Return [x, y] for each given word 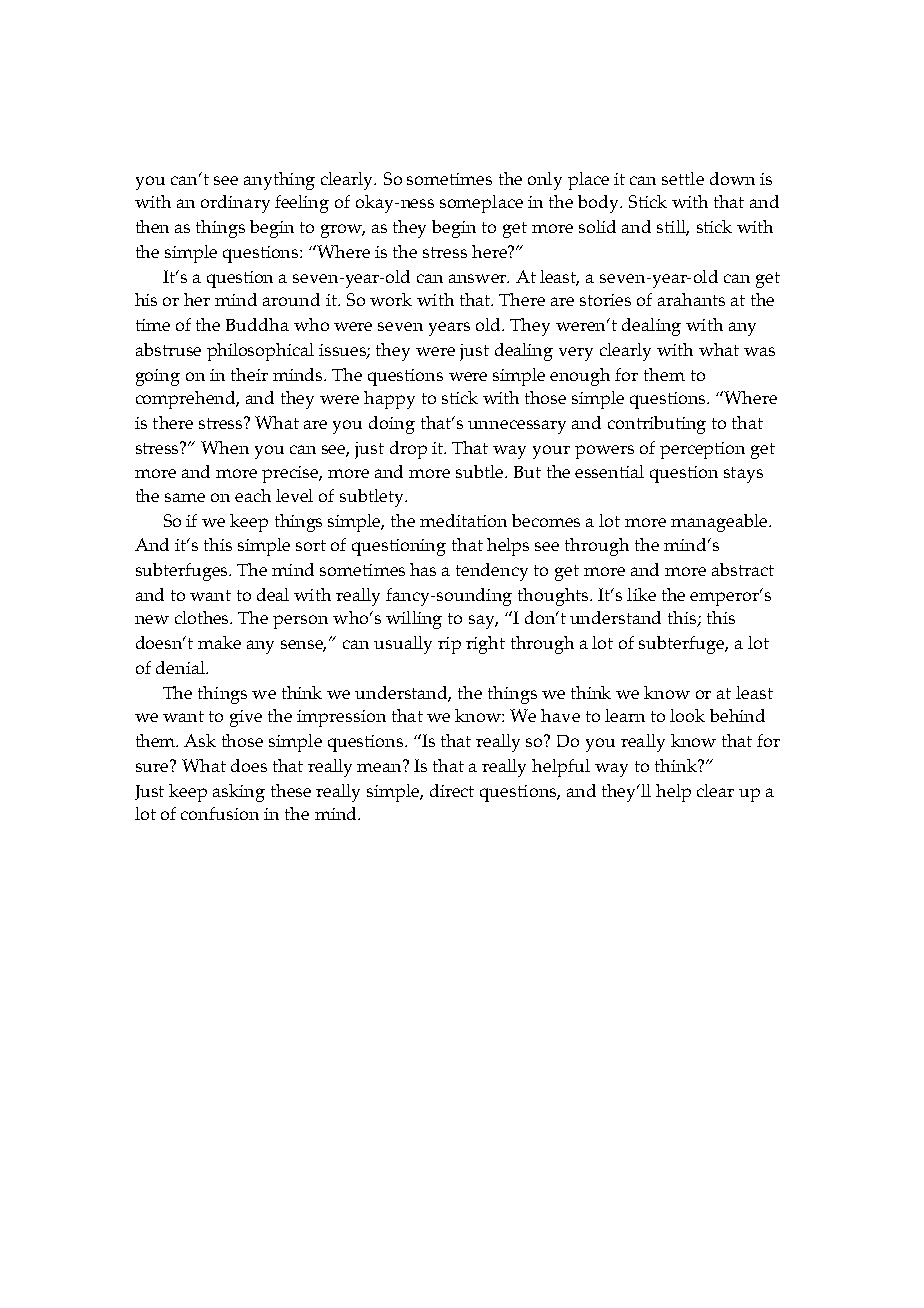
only [545, 181]
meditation [463, 520]
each [253, 495]
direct [452, 790]
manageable [720, 523]
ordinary [235, 204]
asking [239, 793]
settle [683, 178]
